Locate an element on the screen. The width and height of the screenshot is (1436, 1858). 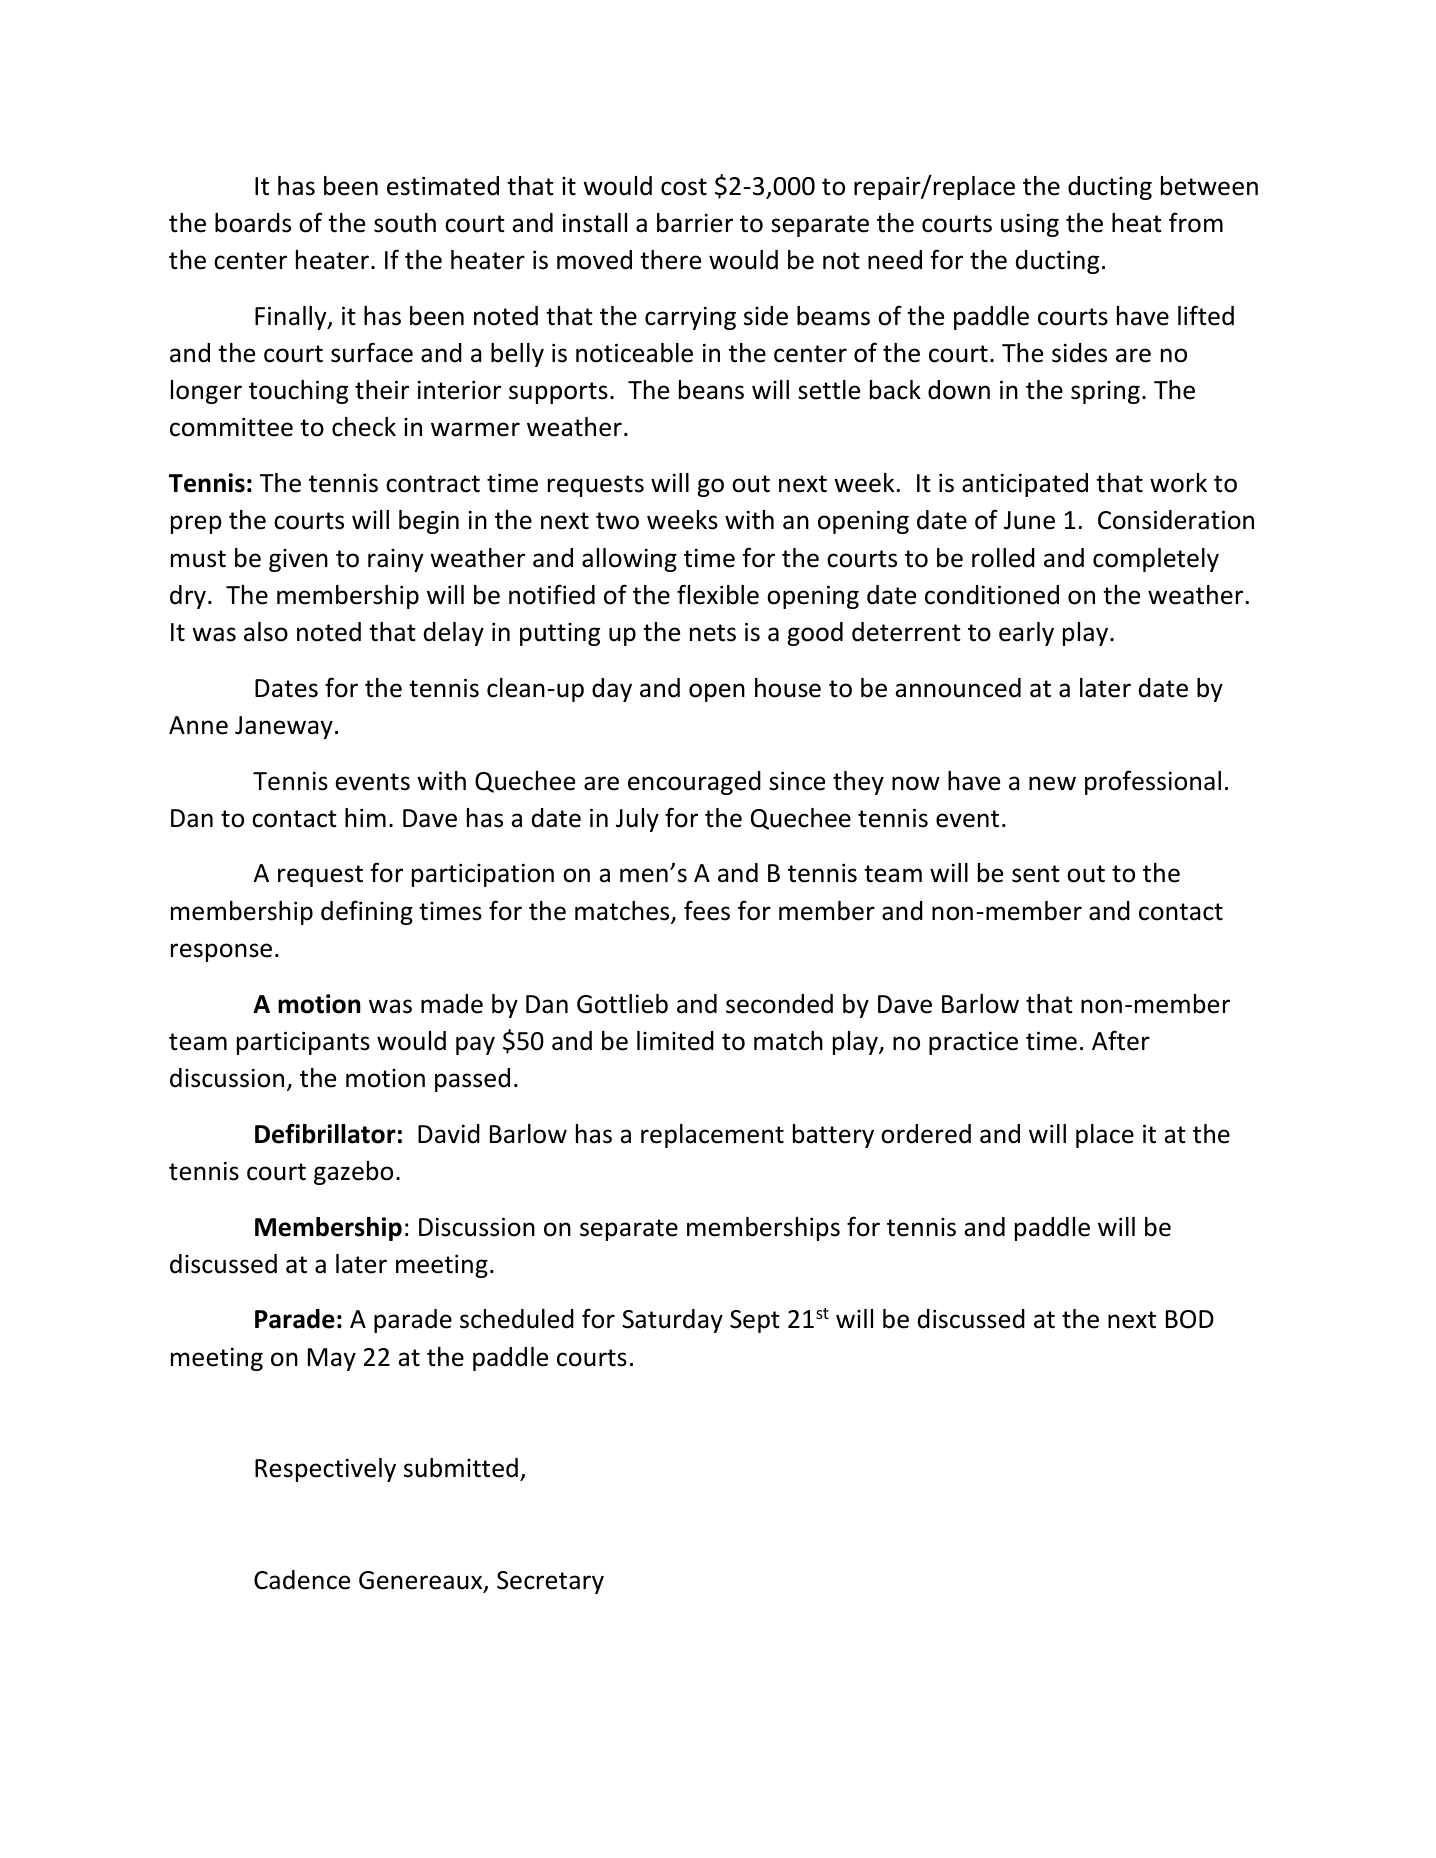
flexible is located at coordinates (718, 594).
